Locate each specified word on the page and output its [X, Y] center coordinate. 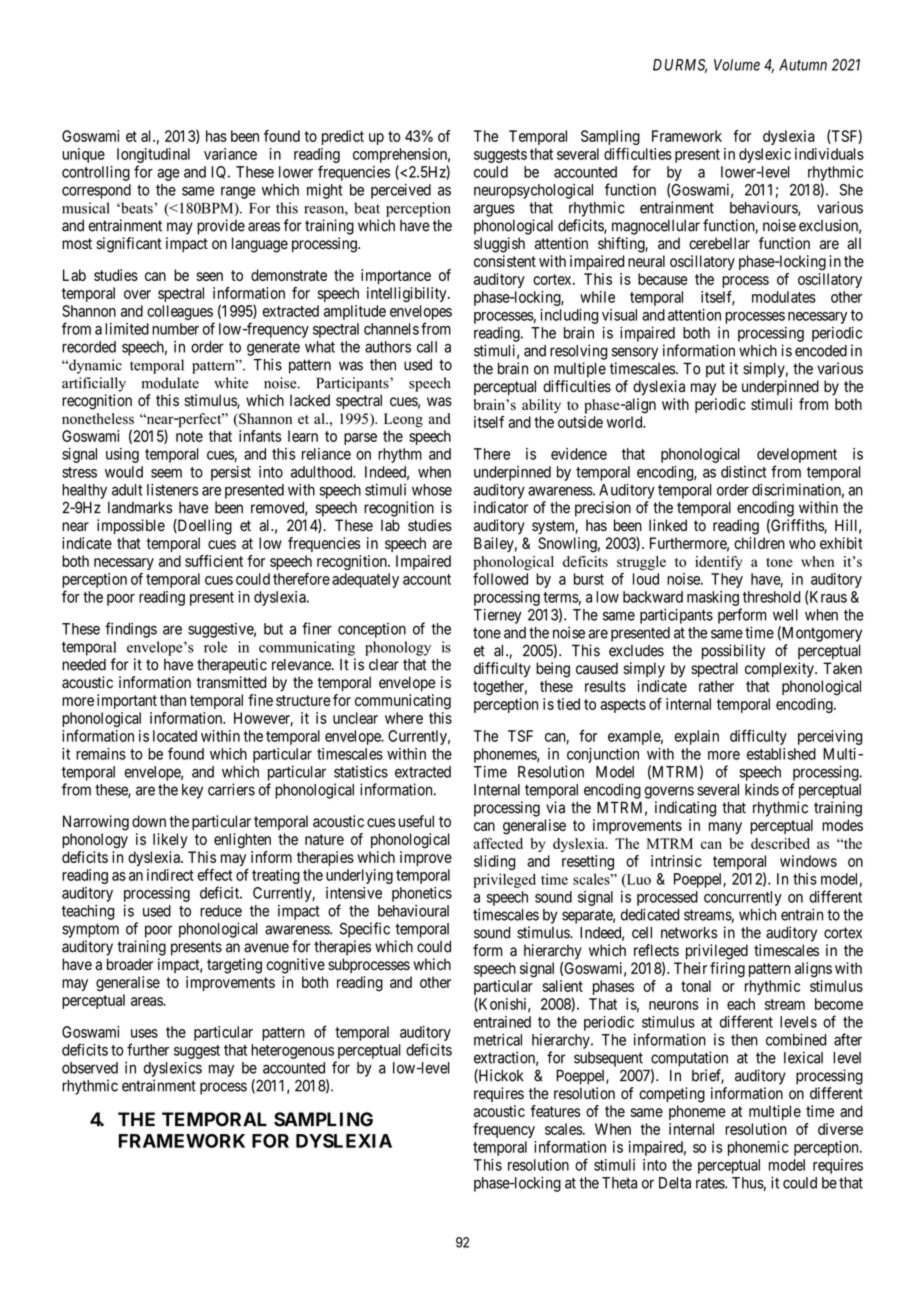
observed [90, 1068]
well [785, 615]
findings [131, 630]
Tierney [498, 616]
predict [343, 137]
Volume [737, 65]
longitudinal [153, 157]
